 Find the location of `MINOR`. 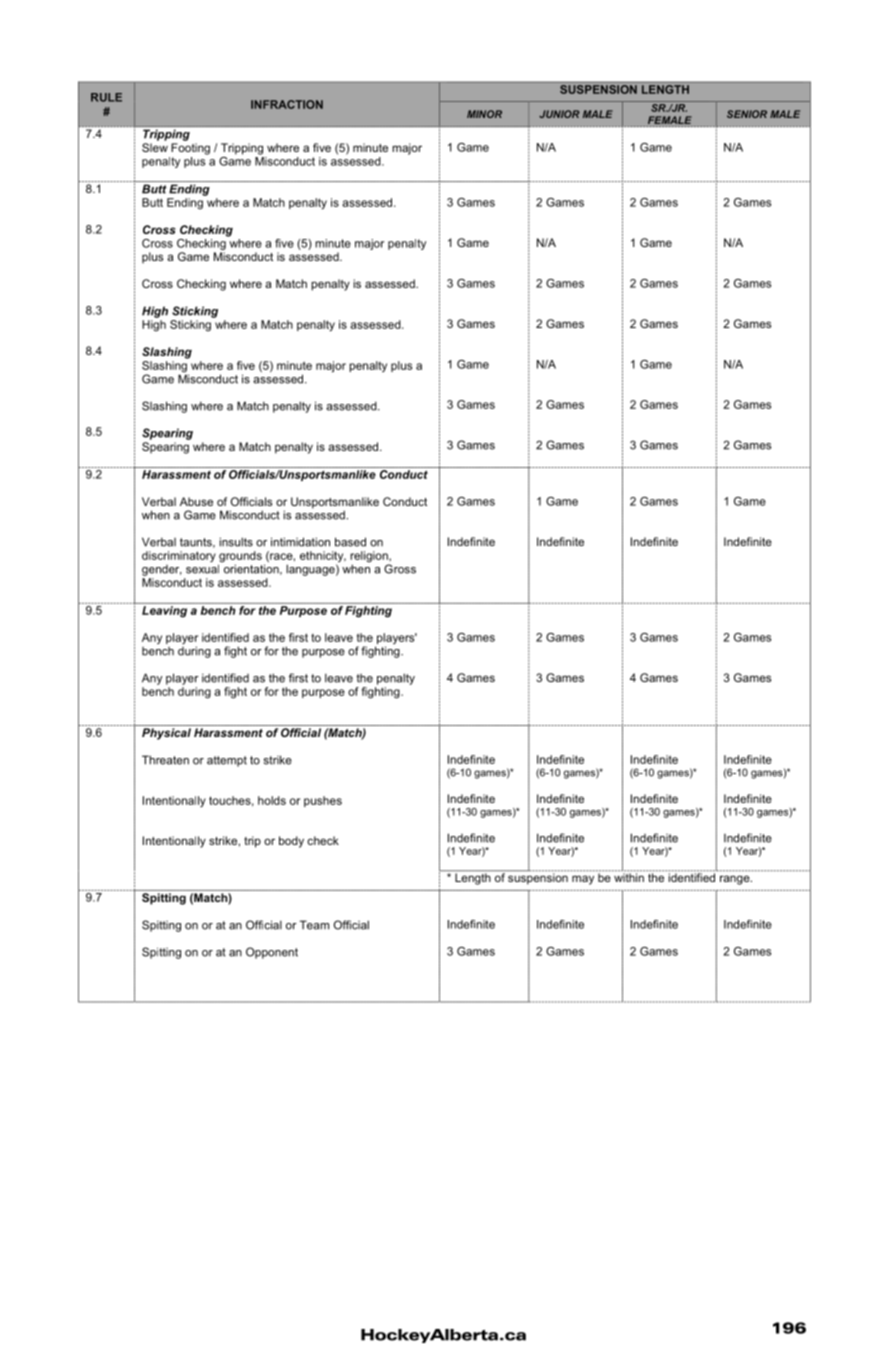

MINOR is located at coordinates (484, 114).
